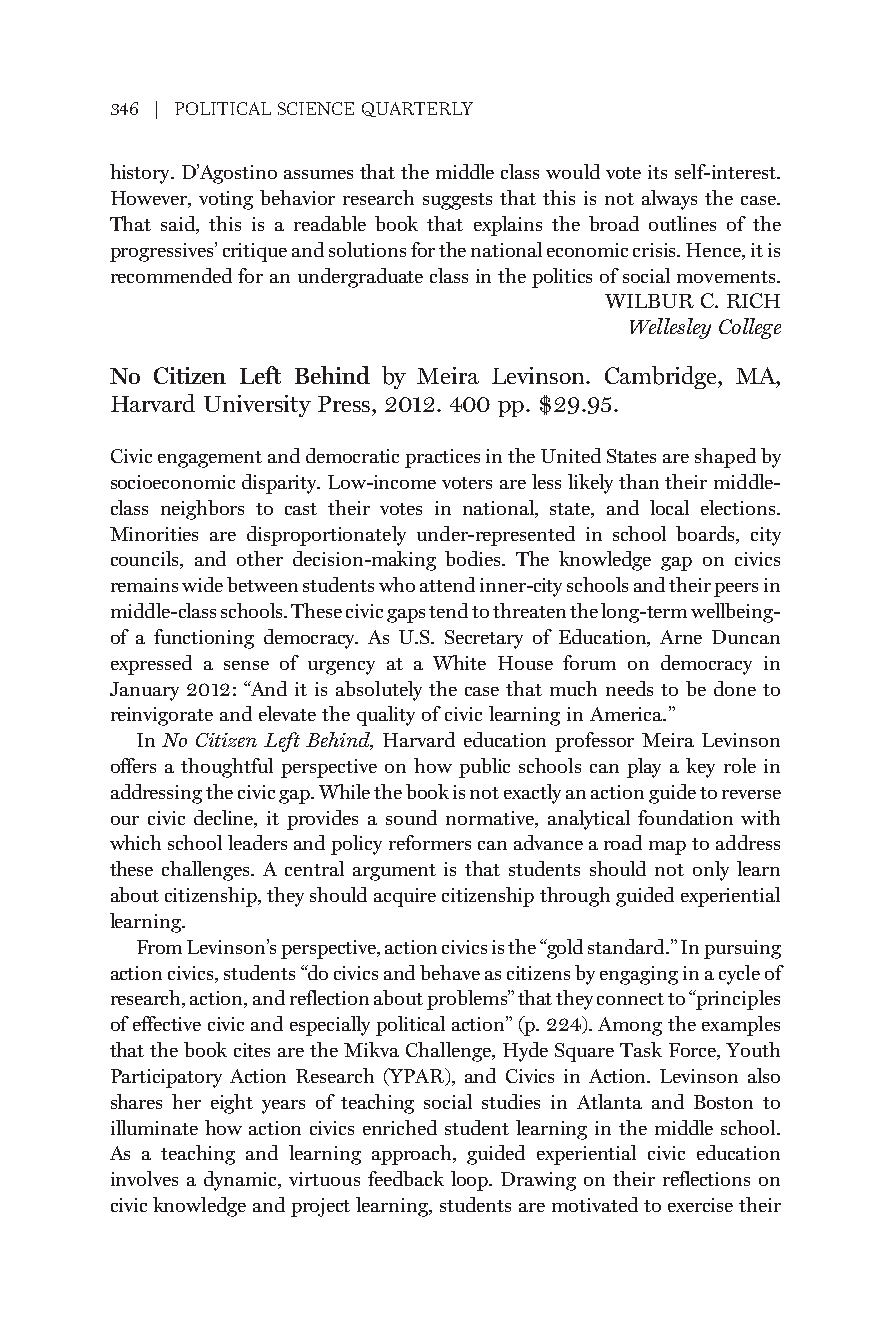  I want to click on history, so click(141, 174).
